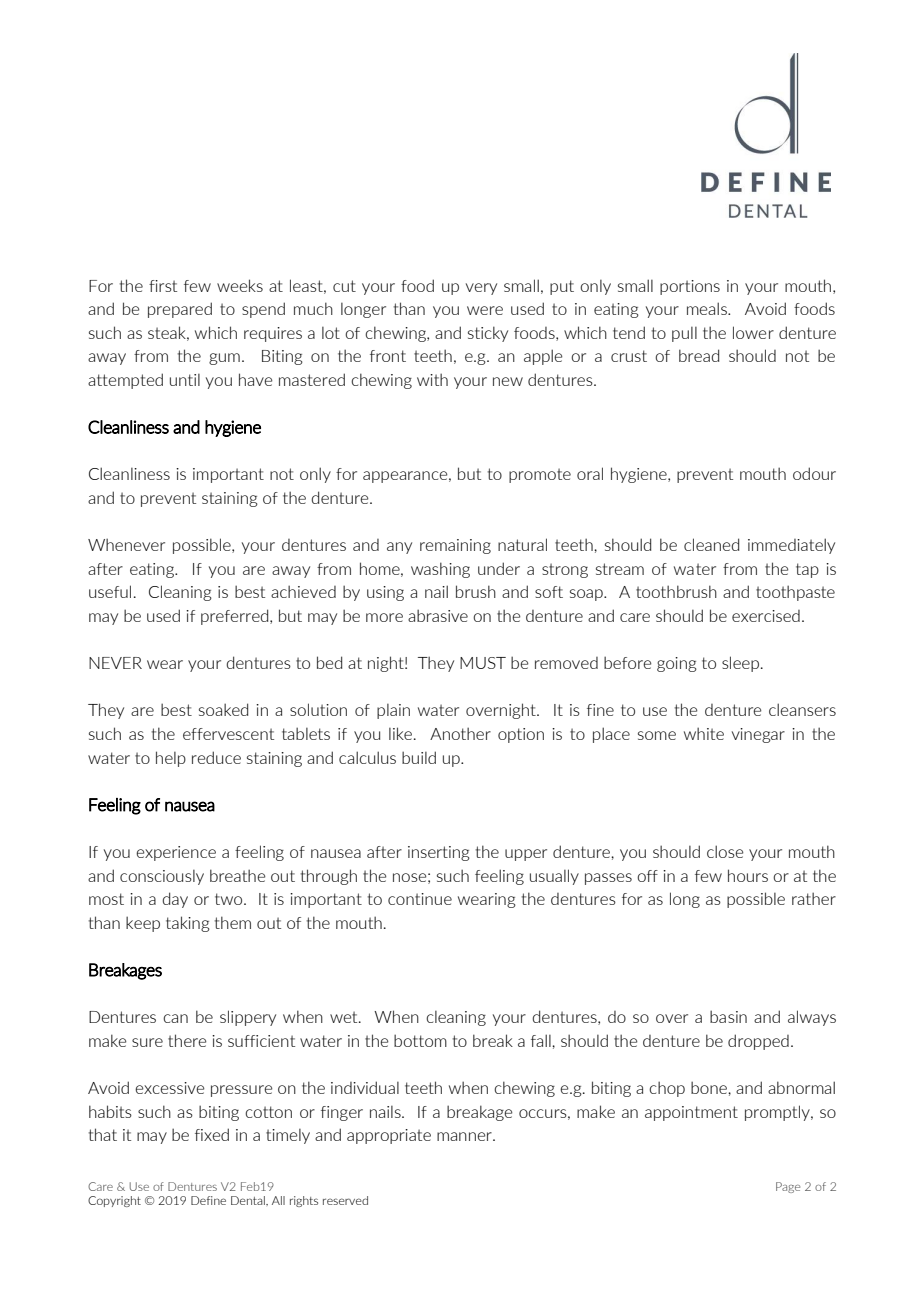 Image resolution: width=924 pixels, height=1309 pixels. What do you see at coordinates (748, 875) in the image?
I see `hours` at bounding box center [748, 875].
